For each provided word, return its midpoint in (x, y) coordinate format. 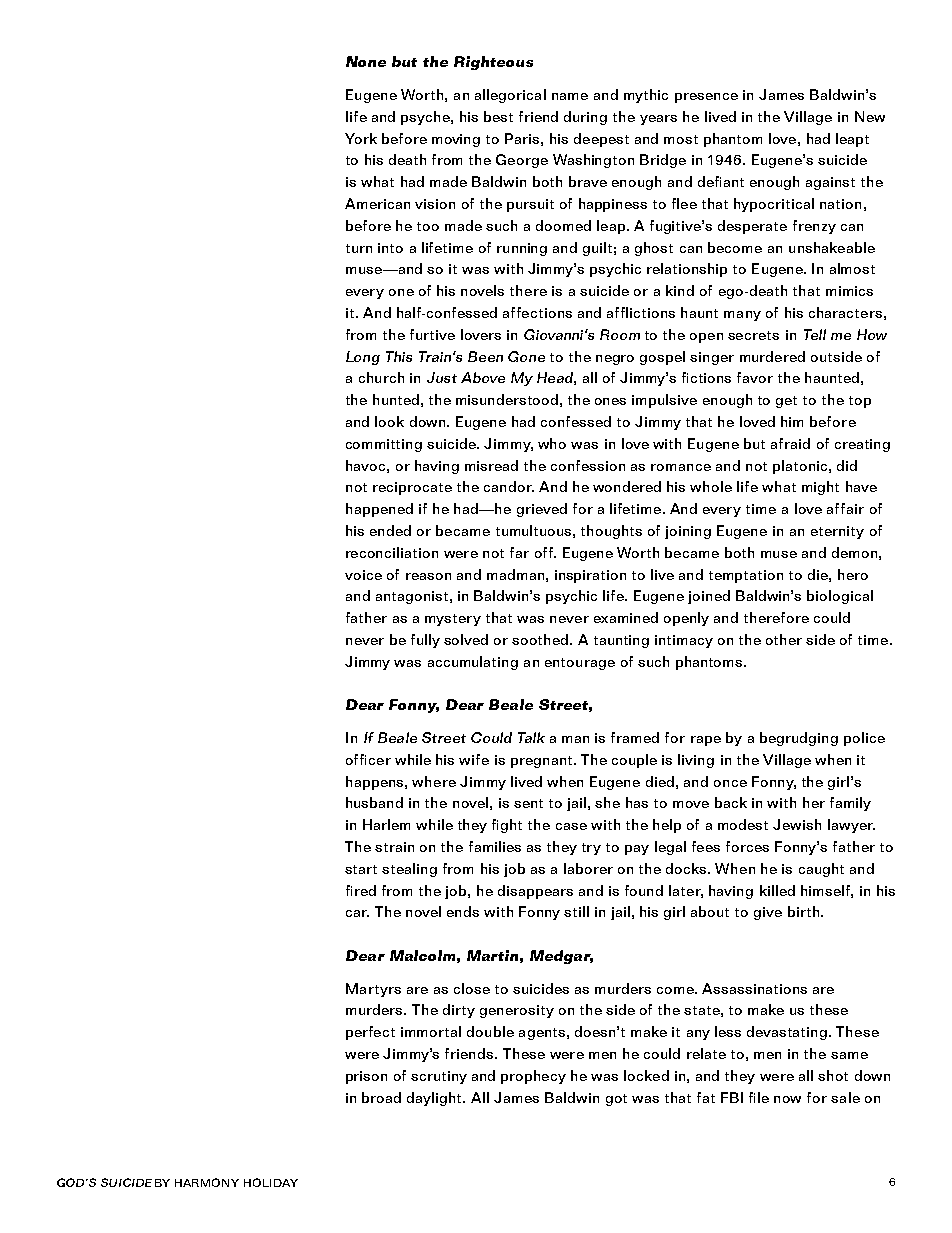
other (784, 639)
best (498, 116)
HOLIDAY (271, 1182)
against (830, 183)
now (787, 1099)
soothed (540, 639)
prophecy (533, 1077)
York (361, 138)
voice (363, 575)
